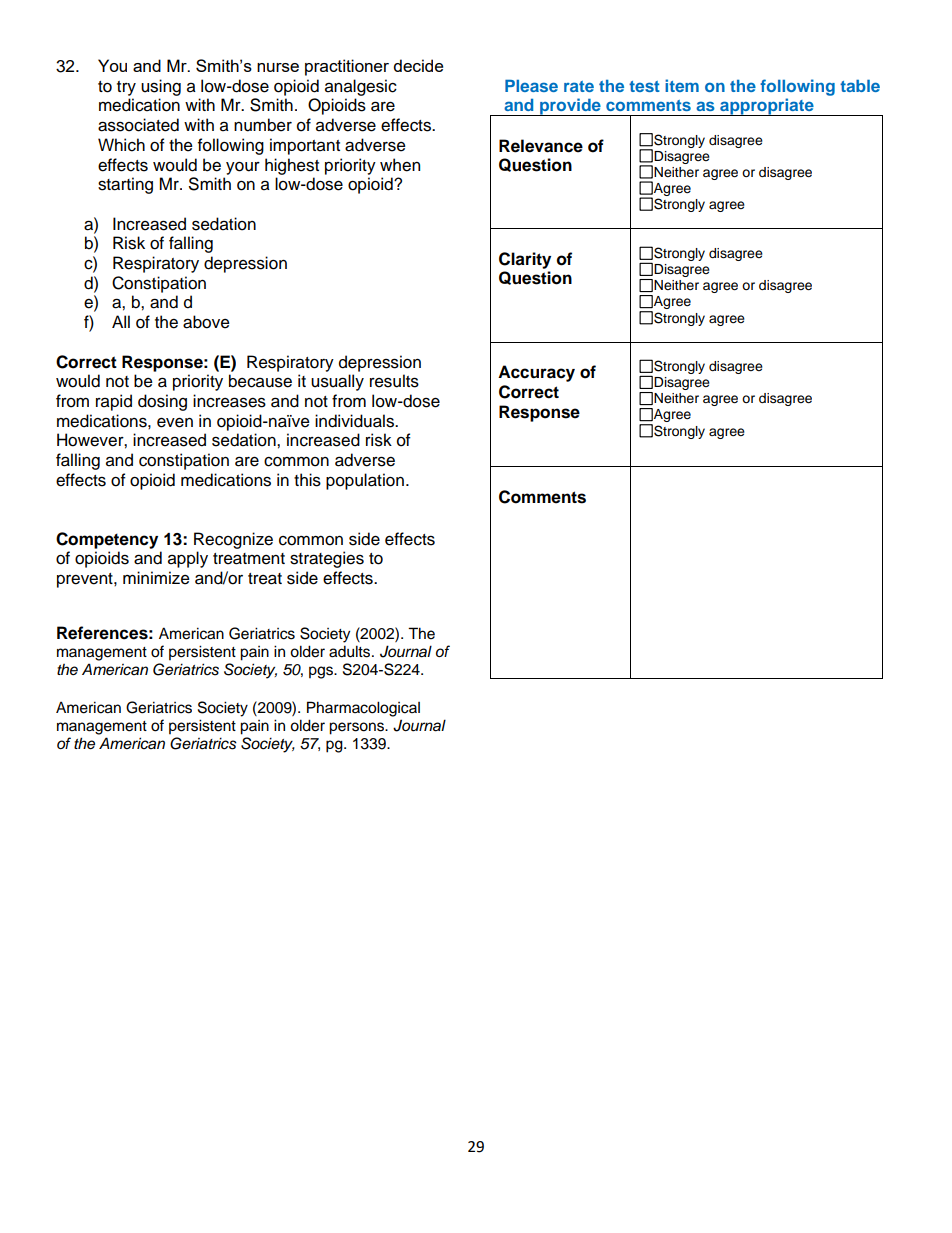  What do you see at coordinates (322, 672) in the page?
I see `pgs` at bounding box center [322, 672].
